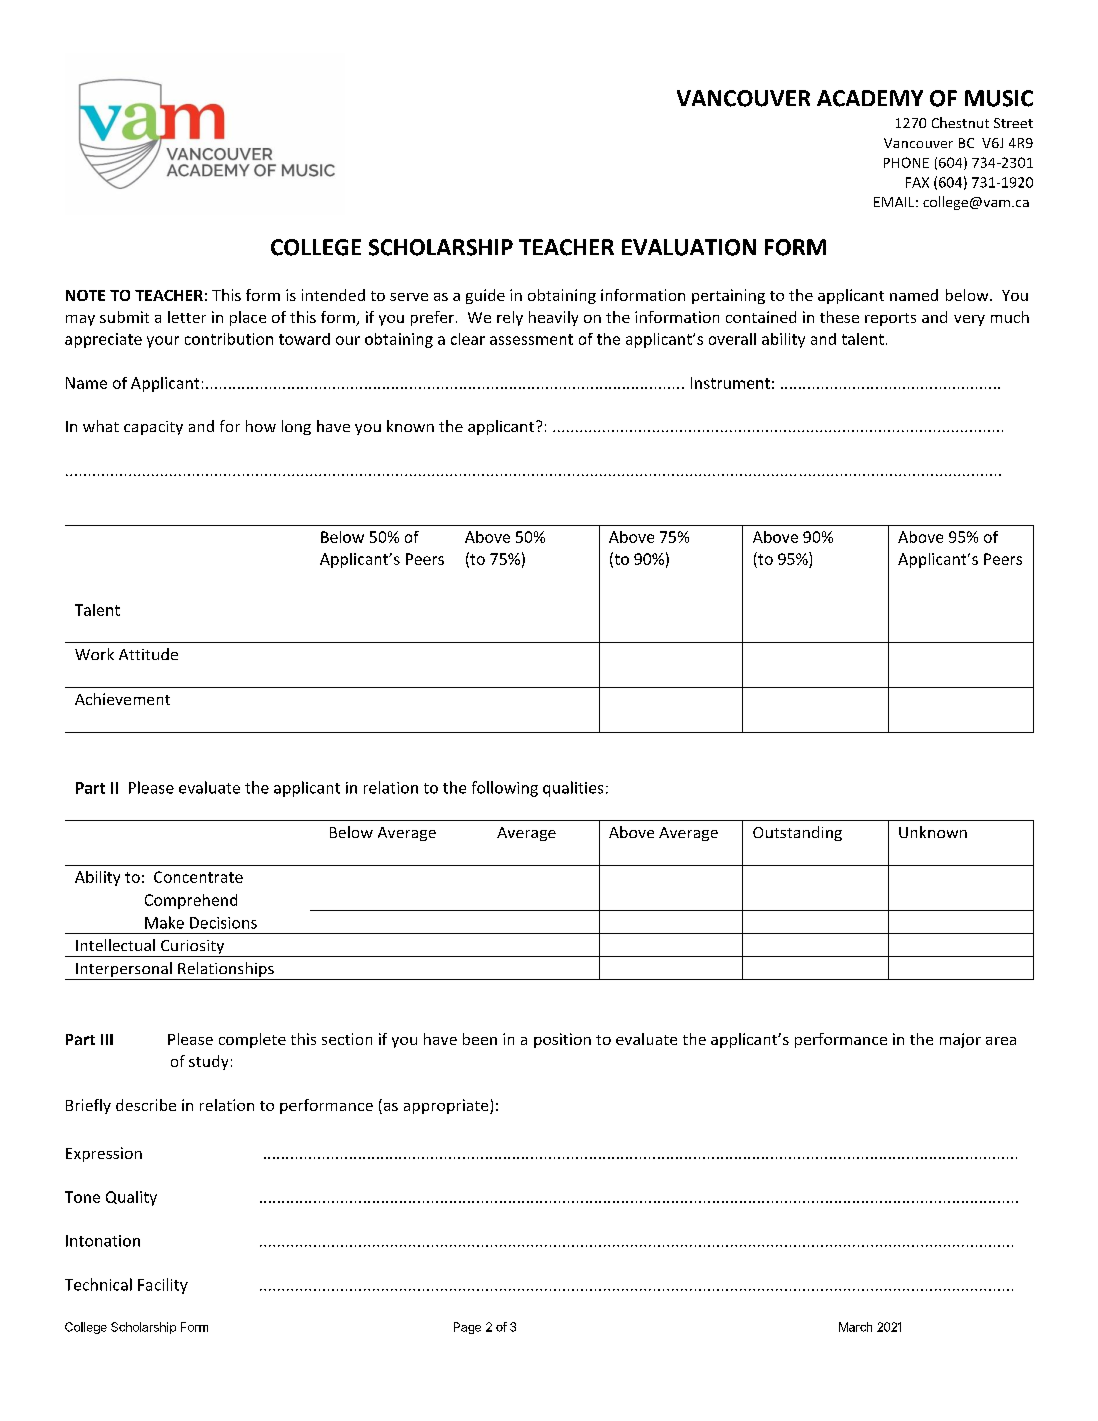 The height and width of the screenshot is (1421, 1098). What do you see at coordinates (467, 1328) in the screenshot?
I see `Page` at bounding box center [467, 1328].
